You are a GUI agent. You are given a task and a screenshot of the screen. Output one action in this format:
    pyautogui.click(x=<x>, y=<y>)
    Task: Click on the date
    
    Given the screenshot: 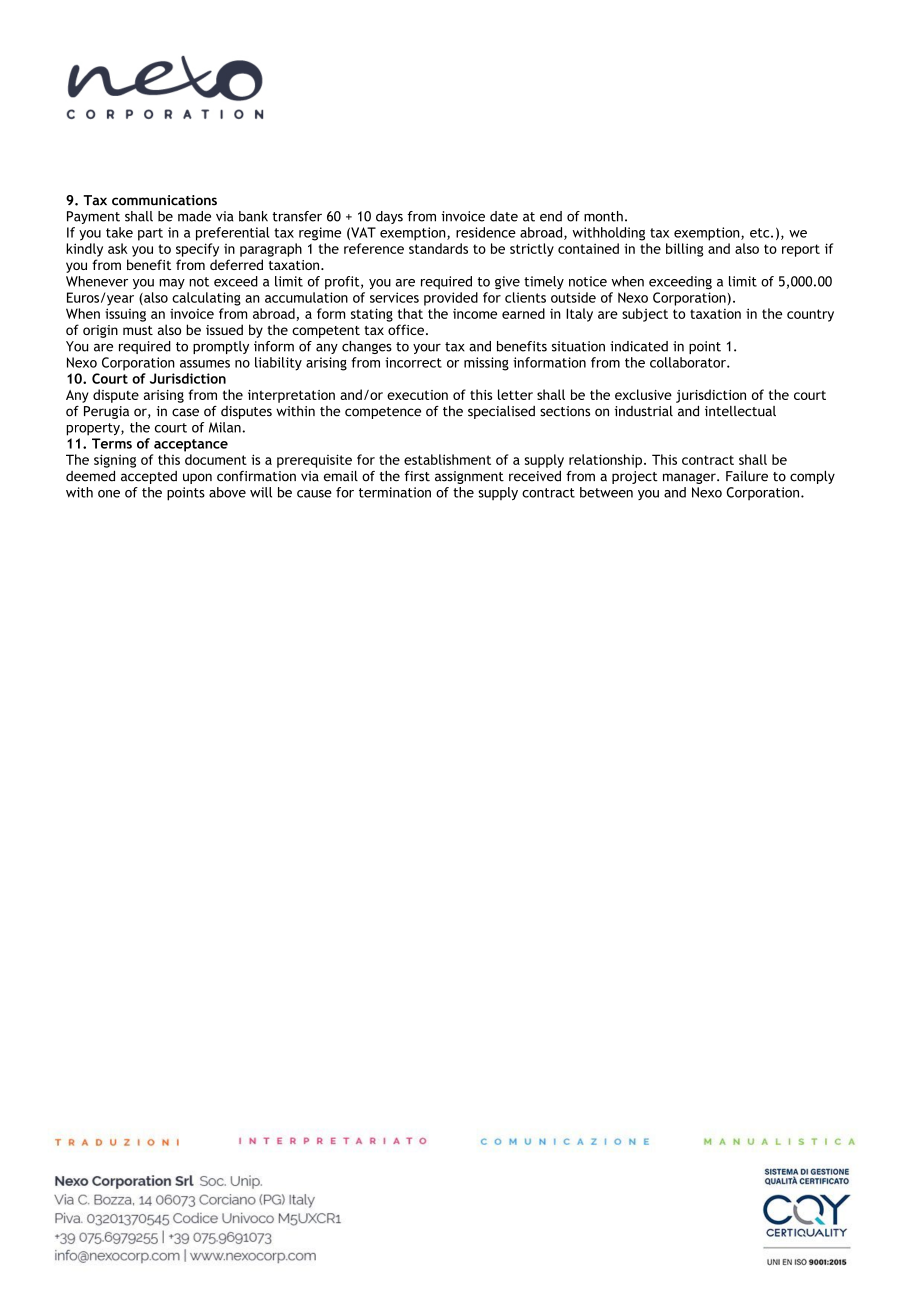 What is the action you would take?
    pyautogui.click(x=504, y=216)
